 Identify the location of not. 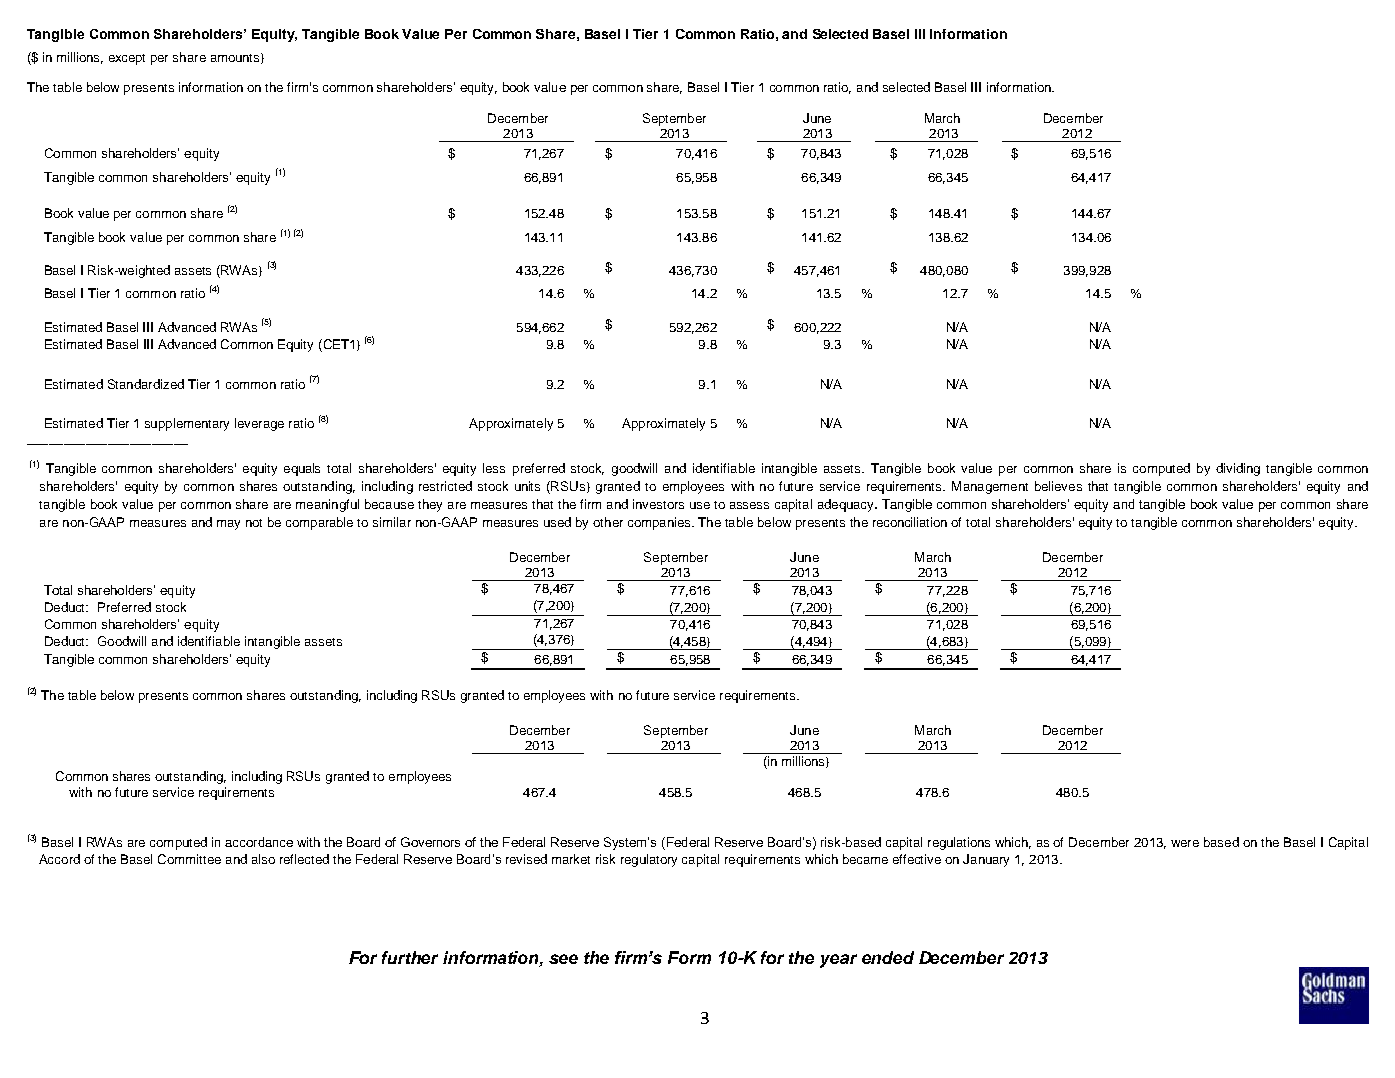
(254, 523).
